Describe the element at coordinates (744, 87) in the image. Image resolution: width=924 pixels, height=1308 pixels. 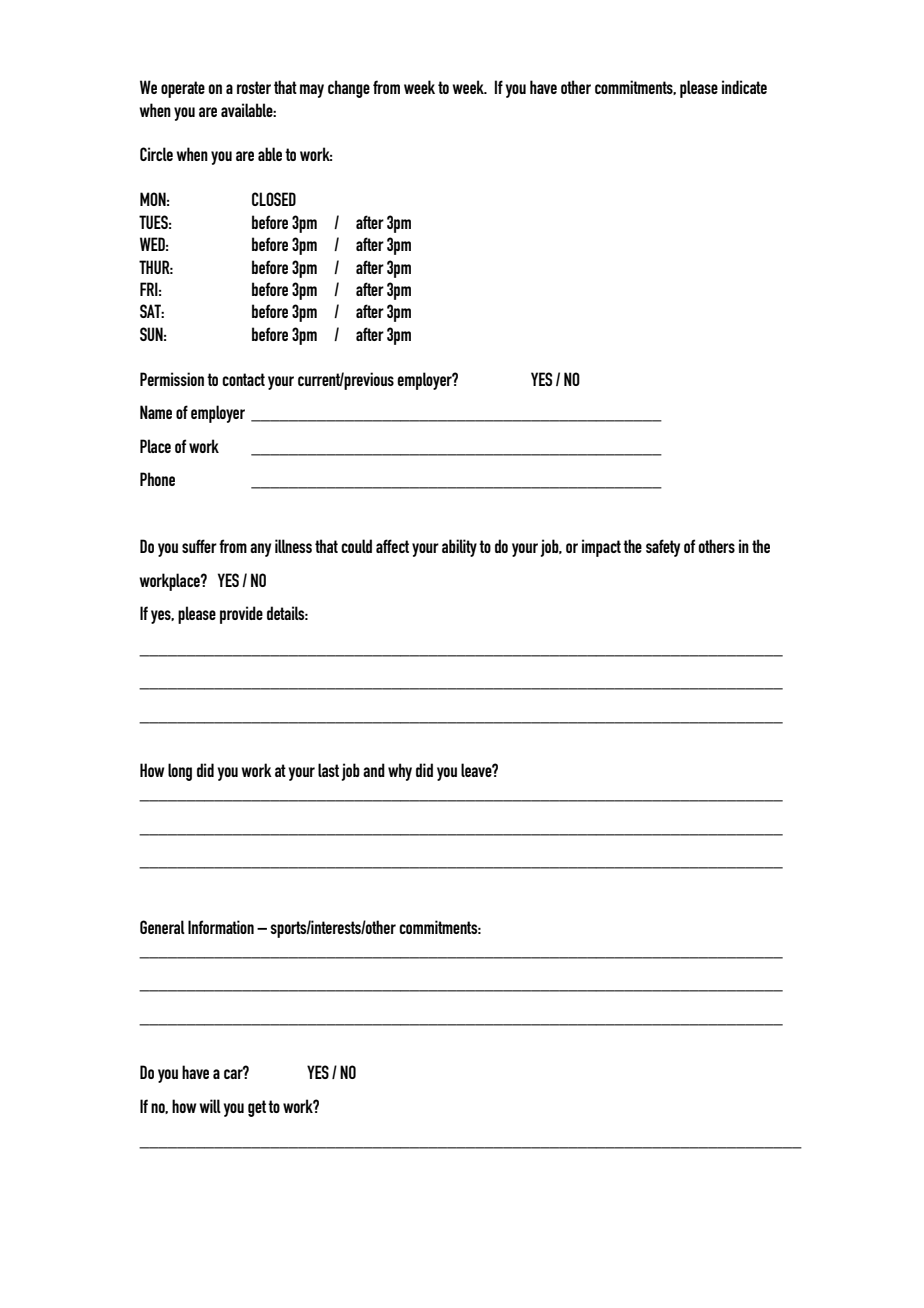
I see `indicate` at that location.
